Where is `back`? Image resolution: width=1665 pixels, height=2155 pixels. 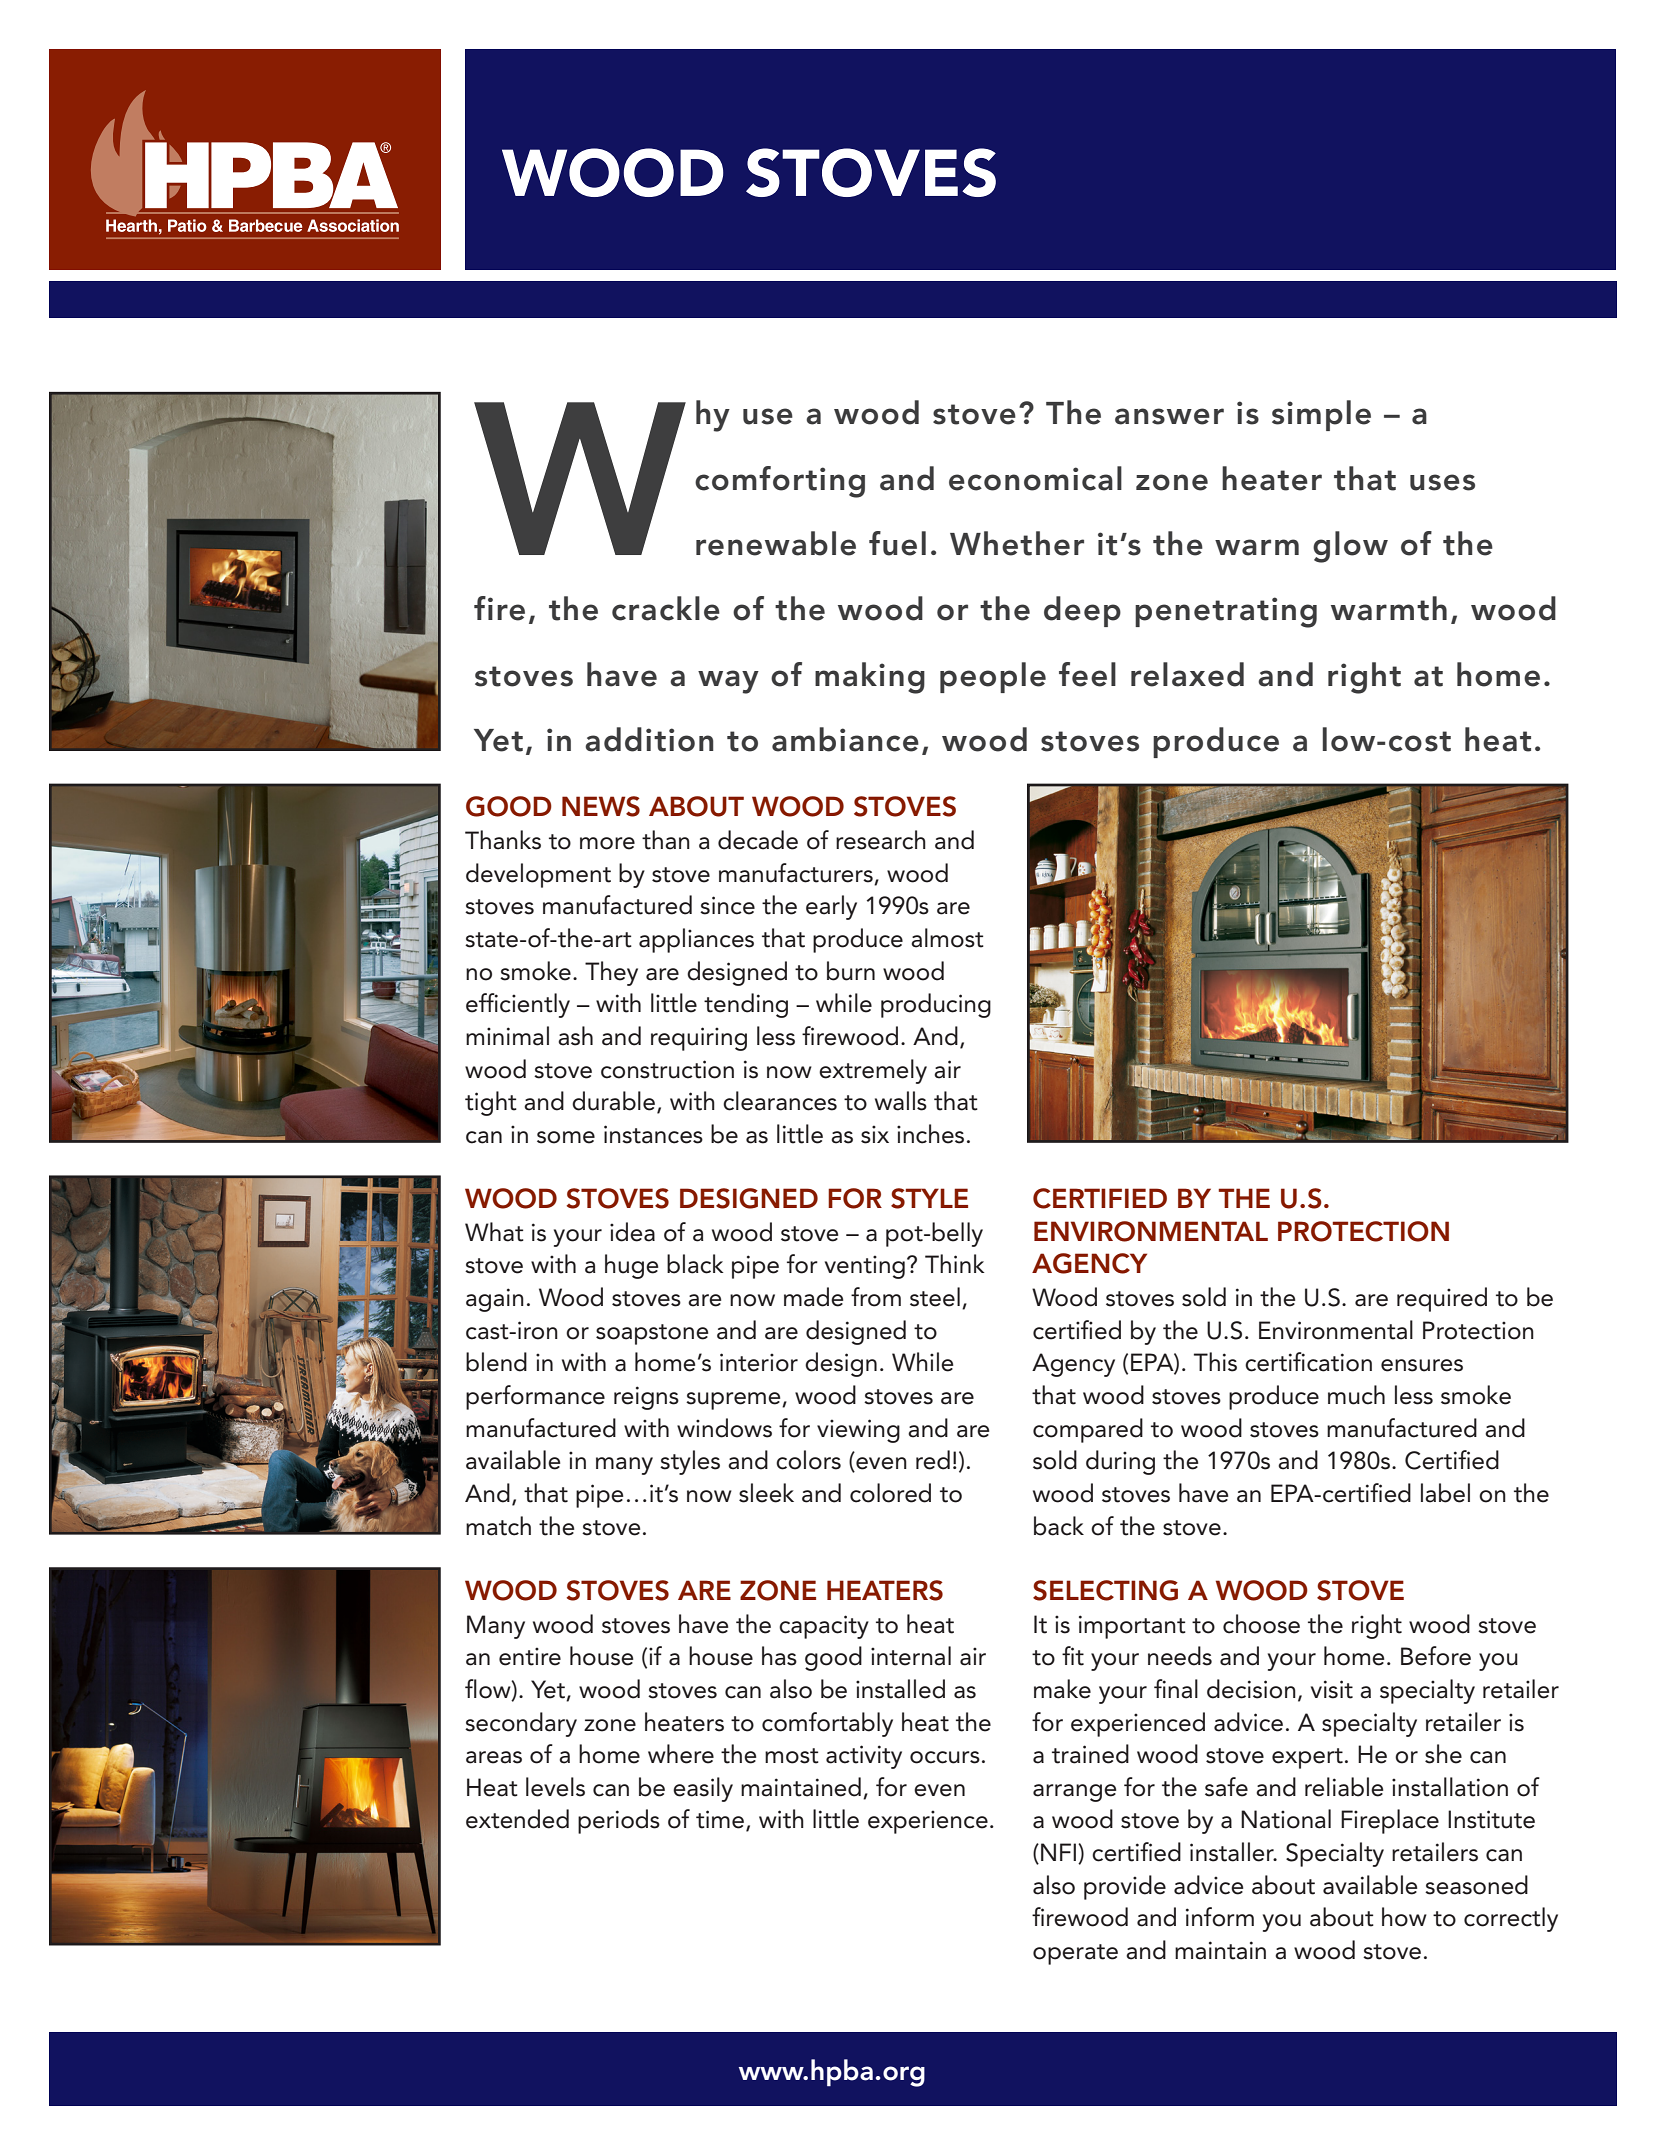 back is located at coordinates (1059, 1526).
